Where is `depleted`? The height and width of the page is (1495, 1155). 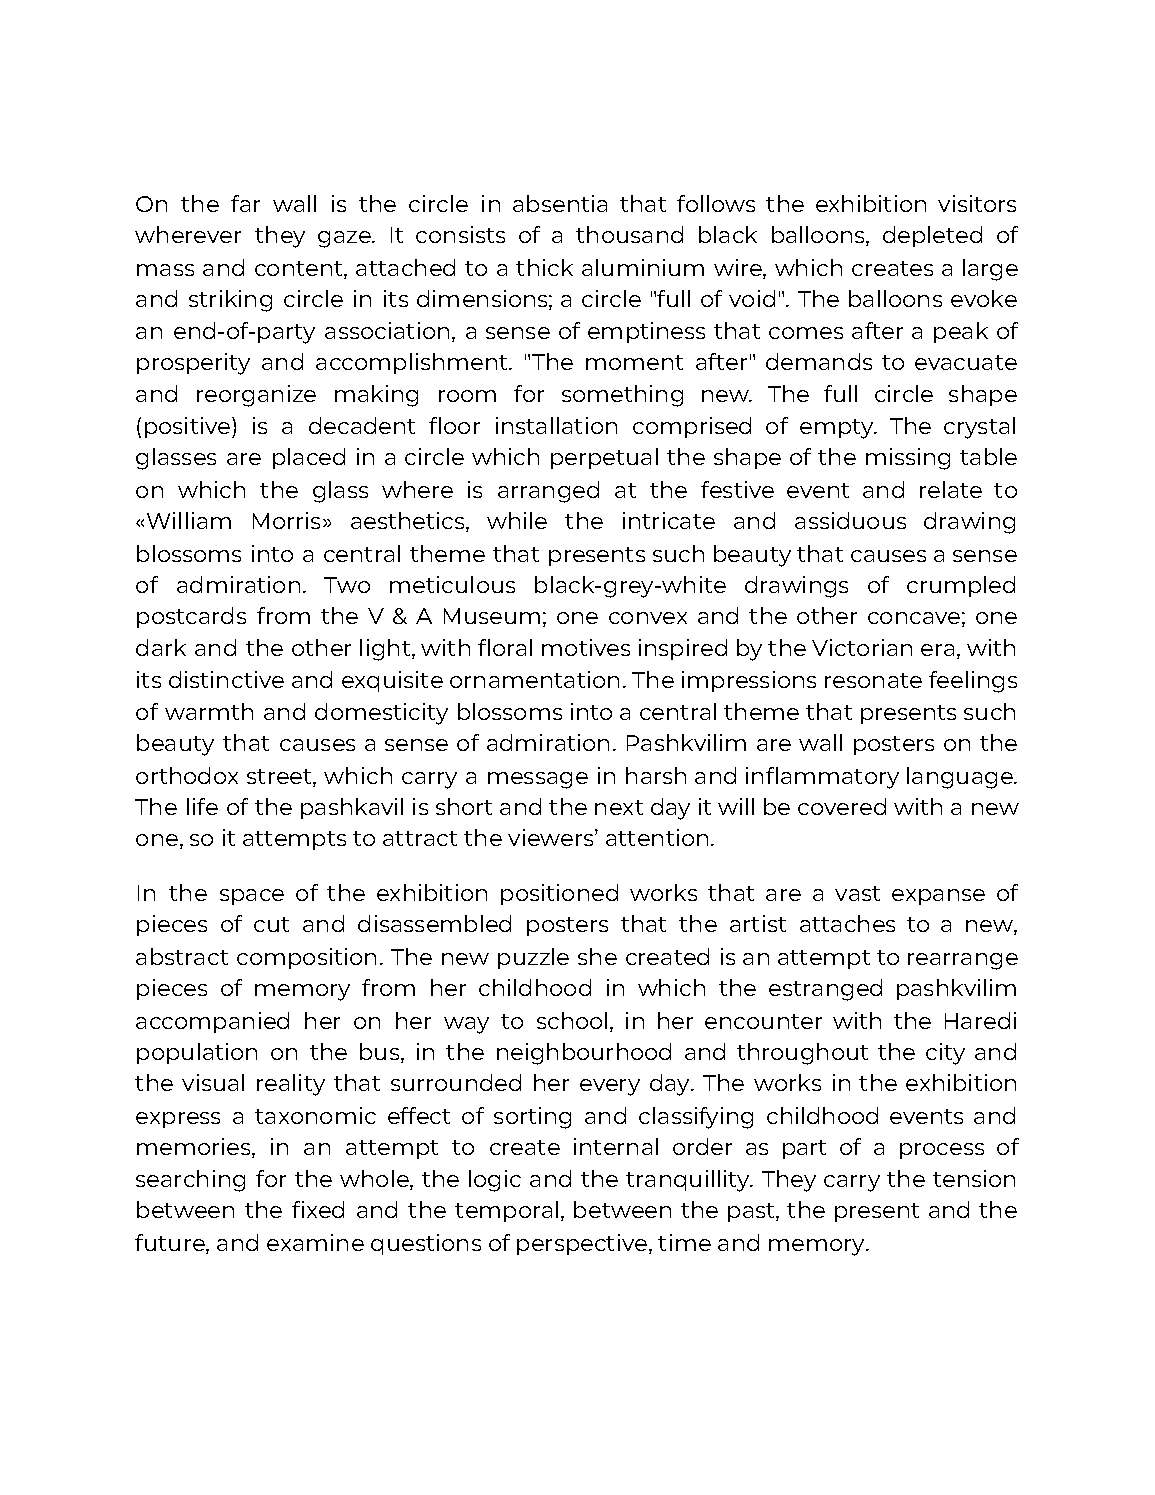
depleted is located at coordinates (932, 236).
